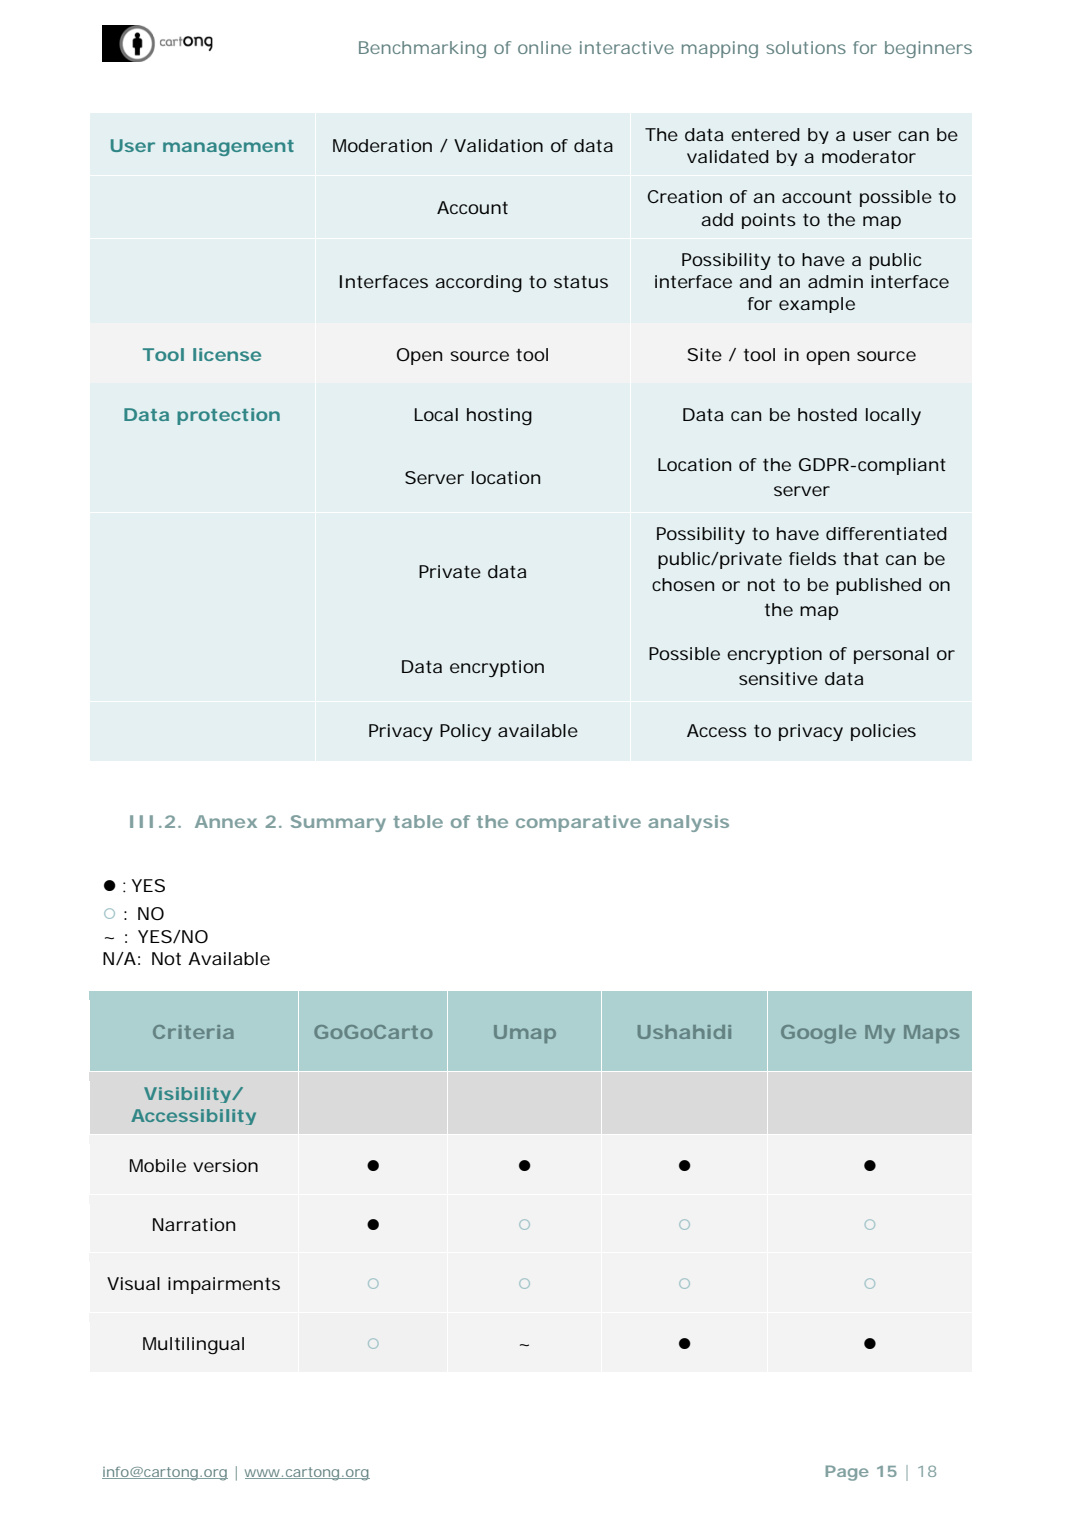 Image resolution: width=1075 pixels, height=1520 pixels. Describe the element at coordinates (883, 732) in the page. I see `policies` at that location.
